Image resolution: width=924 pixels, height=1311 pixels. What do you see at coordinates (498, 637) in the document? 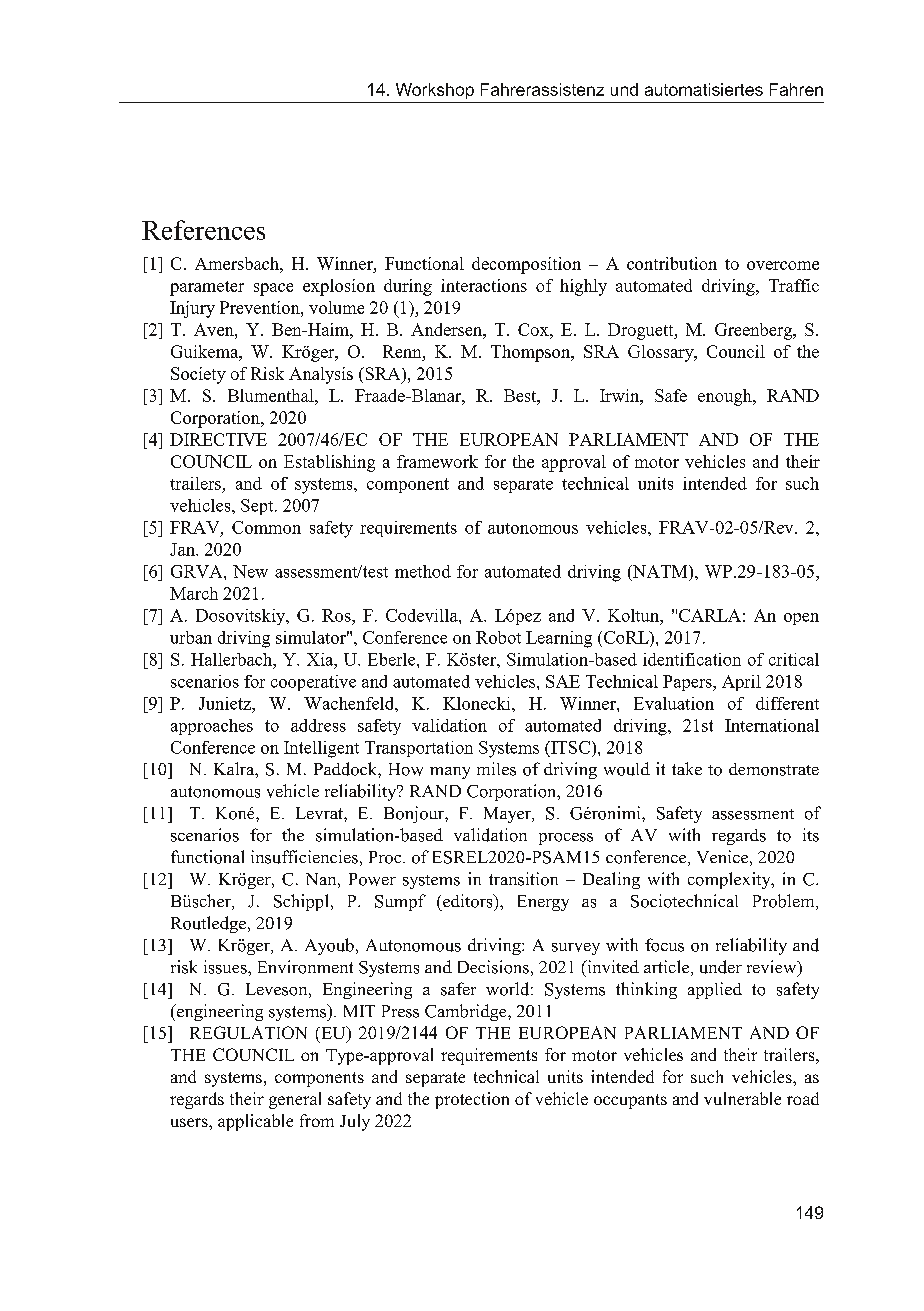
I see `Robot` at bounding box center [498, 637].
